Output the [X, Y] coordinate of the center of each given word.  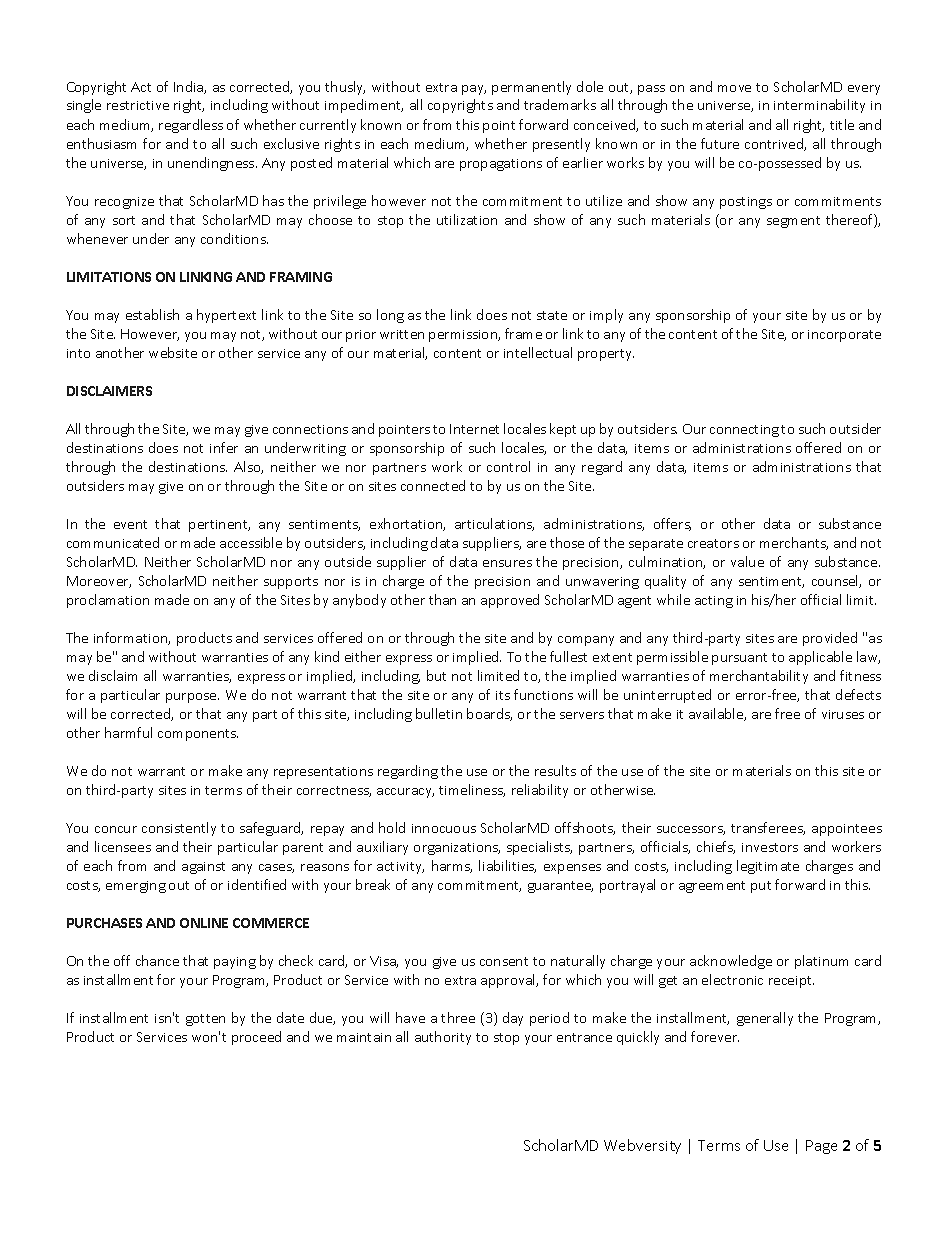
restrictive [138, 105]
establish [152, 314]
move [734, 88]
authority [443, 1038]
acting [714, 602]
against [203, 868]
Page [821, 1147]
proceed [256, 1038]
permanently [531, 88]
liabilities [507, 866]
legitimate [768, 867]
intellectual [538, 352]
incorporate [844, 336]
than [442, 599]
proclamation [108, 601]
